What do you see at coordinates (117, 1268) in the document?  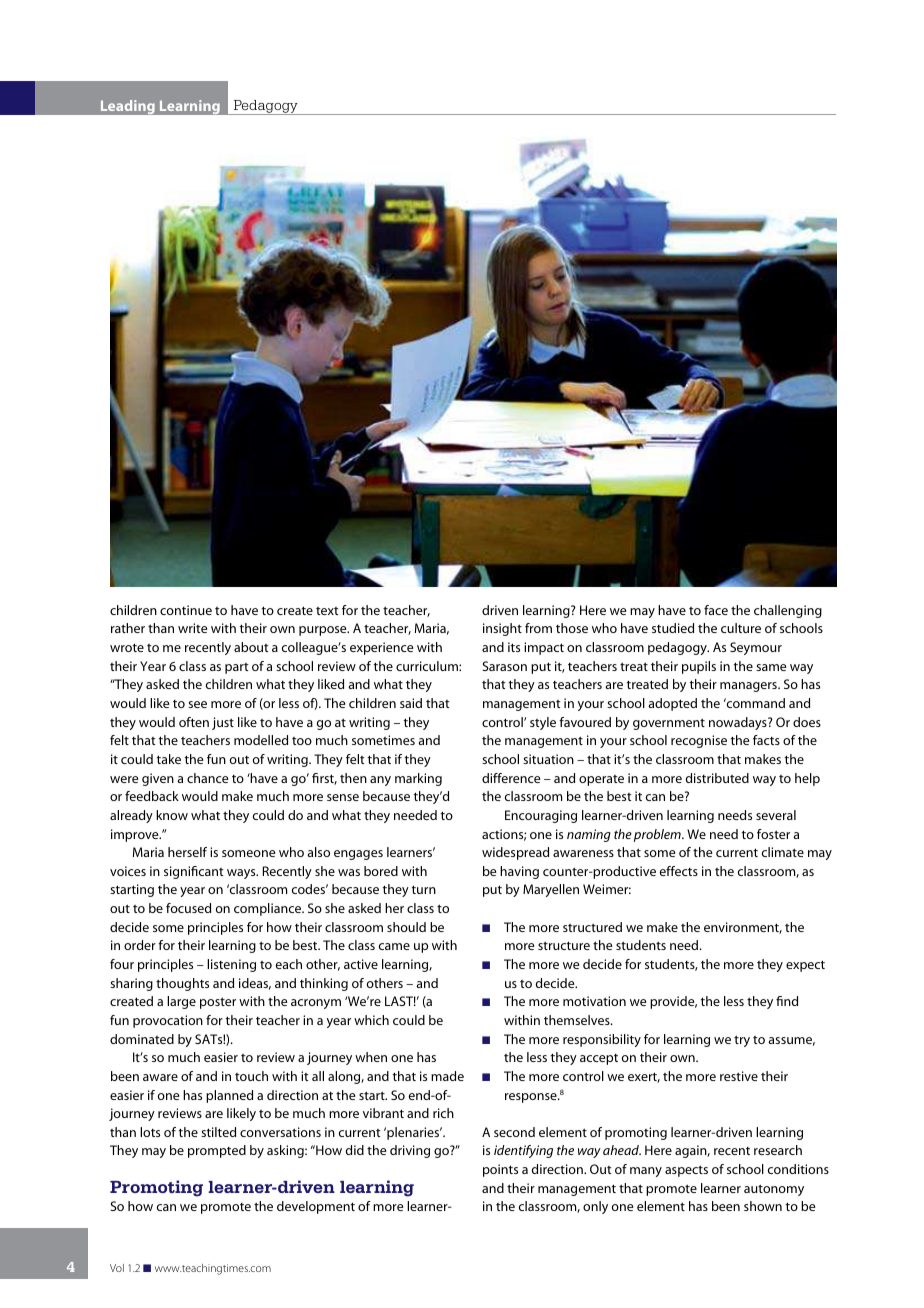 I see `Vol` at bounding box center [117, 1268].
